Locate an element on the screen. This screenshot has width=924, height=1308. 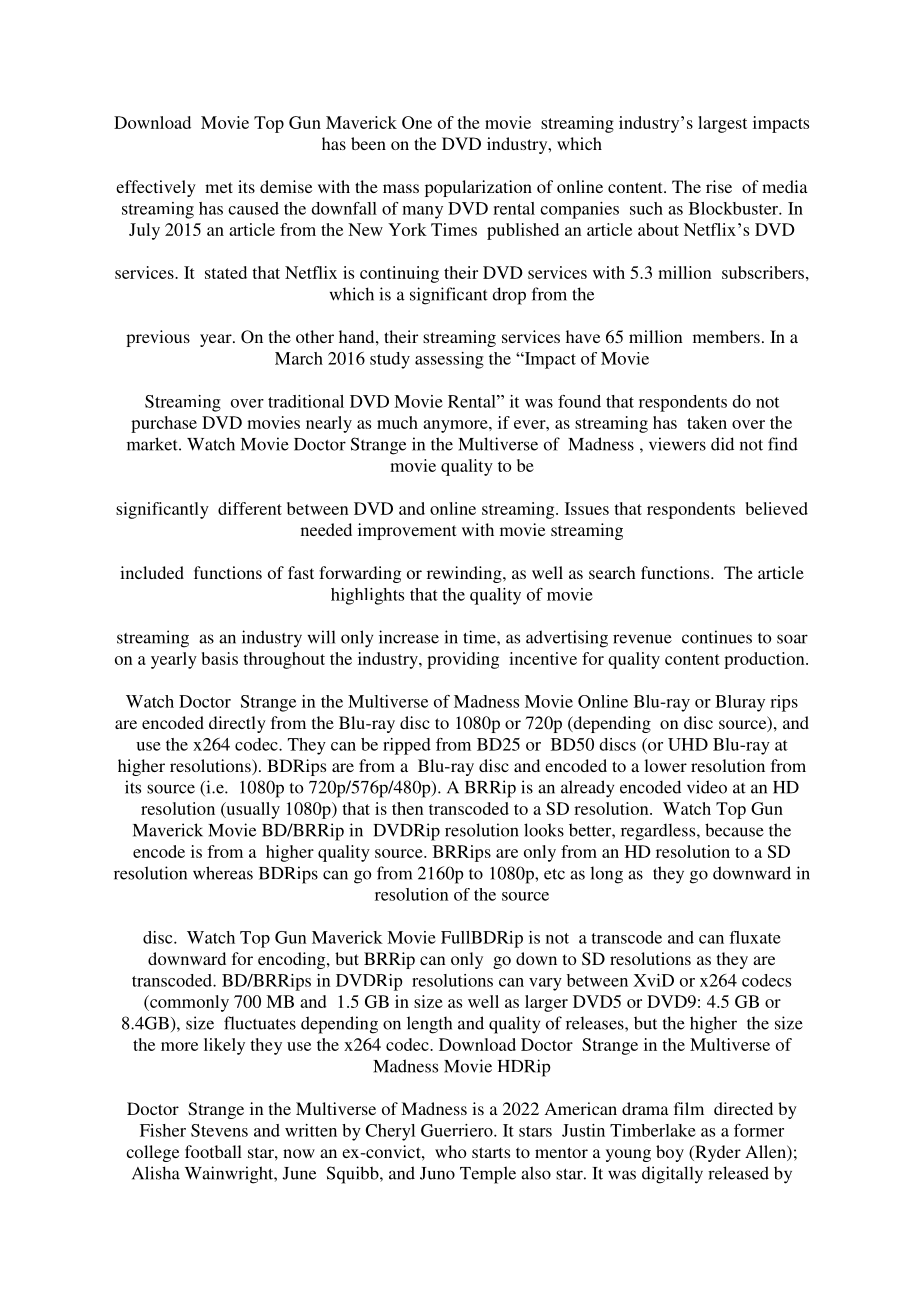
who is located at coordinates (451, 1151).
